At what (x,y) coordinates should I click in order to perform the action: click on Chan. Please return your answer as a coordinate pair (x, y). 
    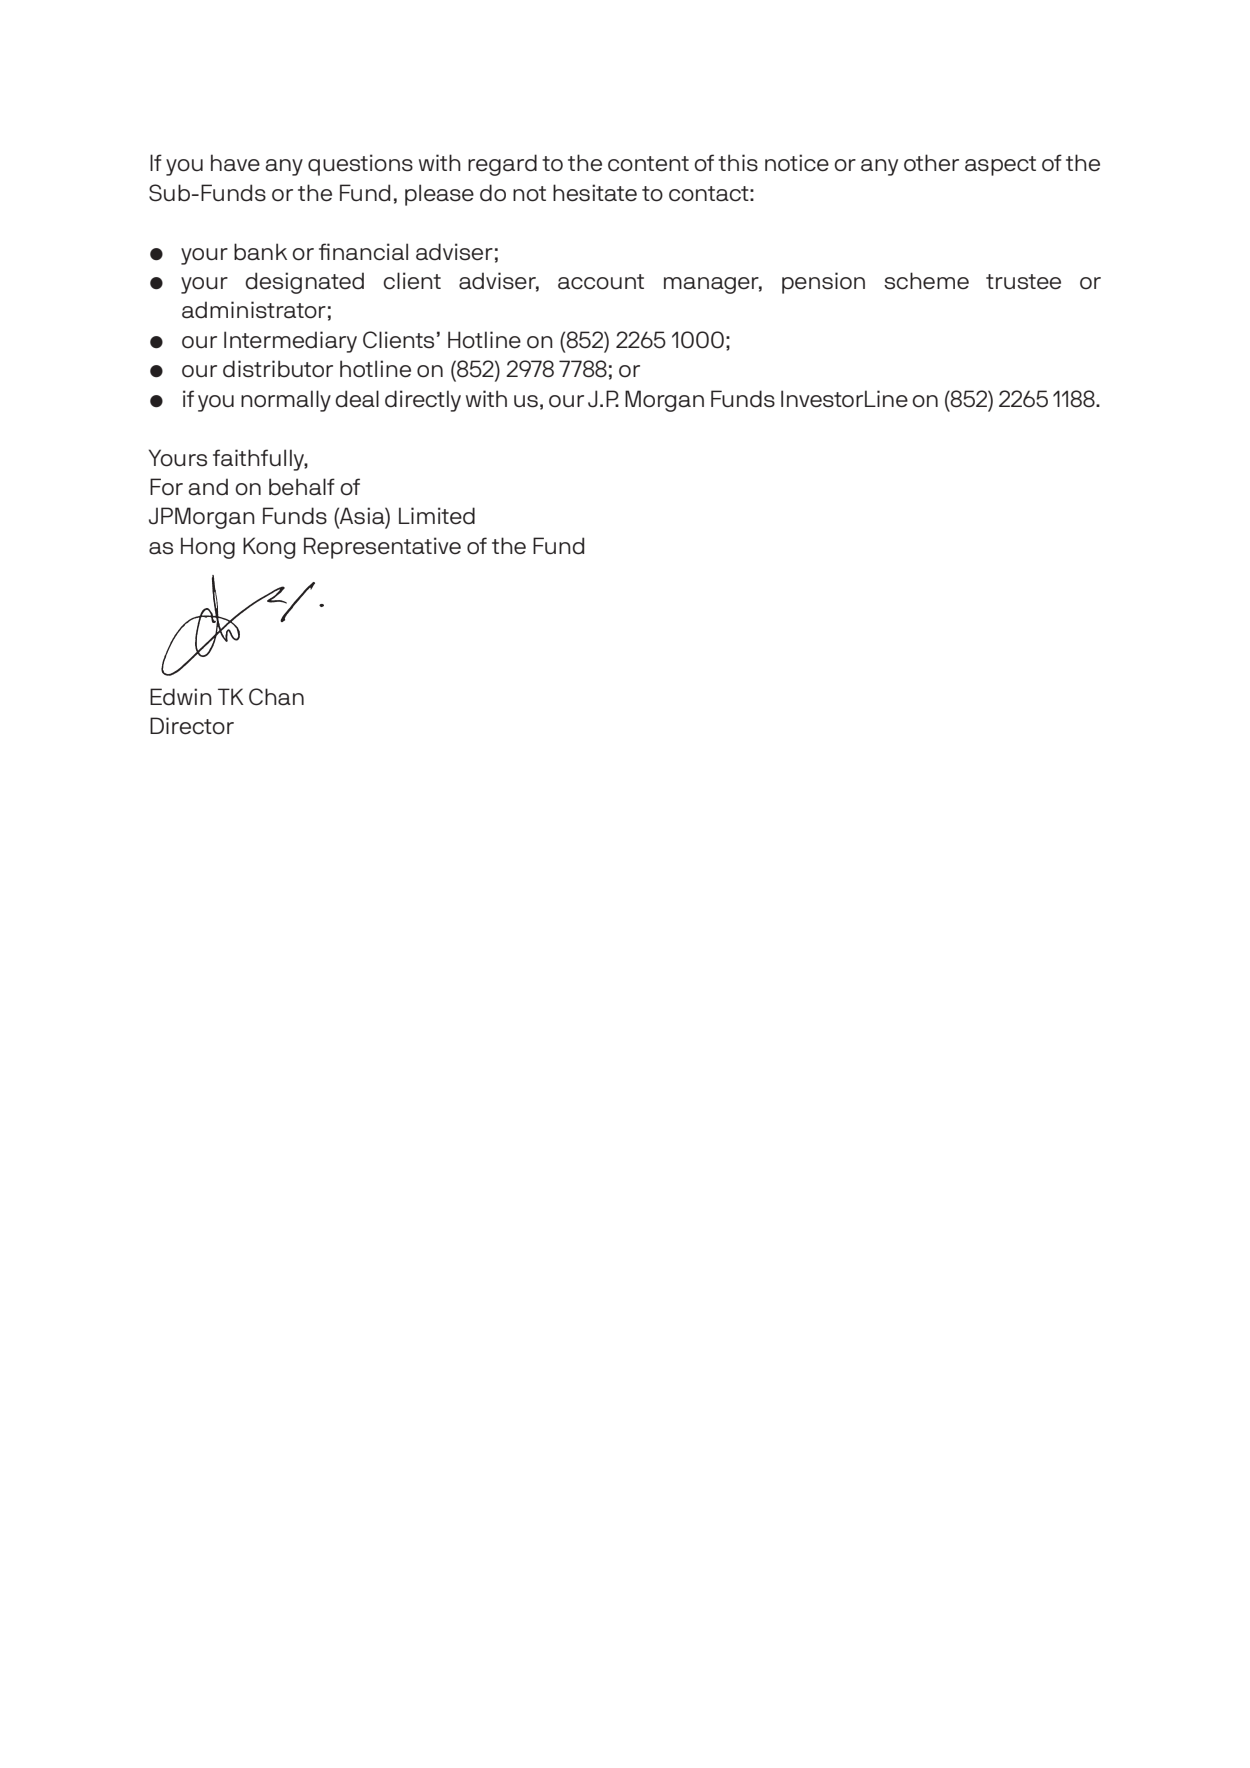
    Looking at the image, I should click on (276, 697).
